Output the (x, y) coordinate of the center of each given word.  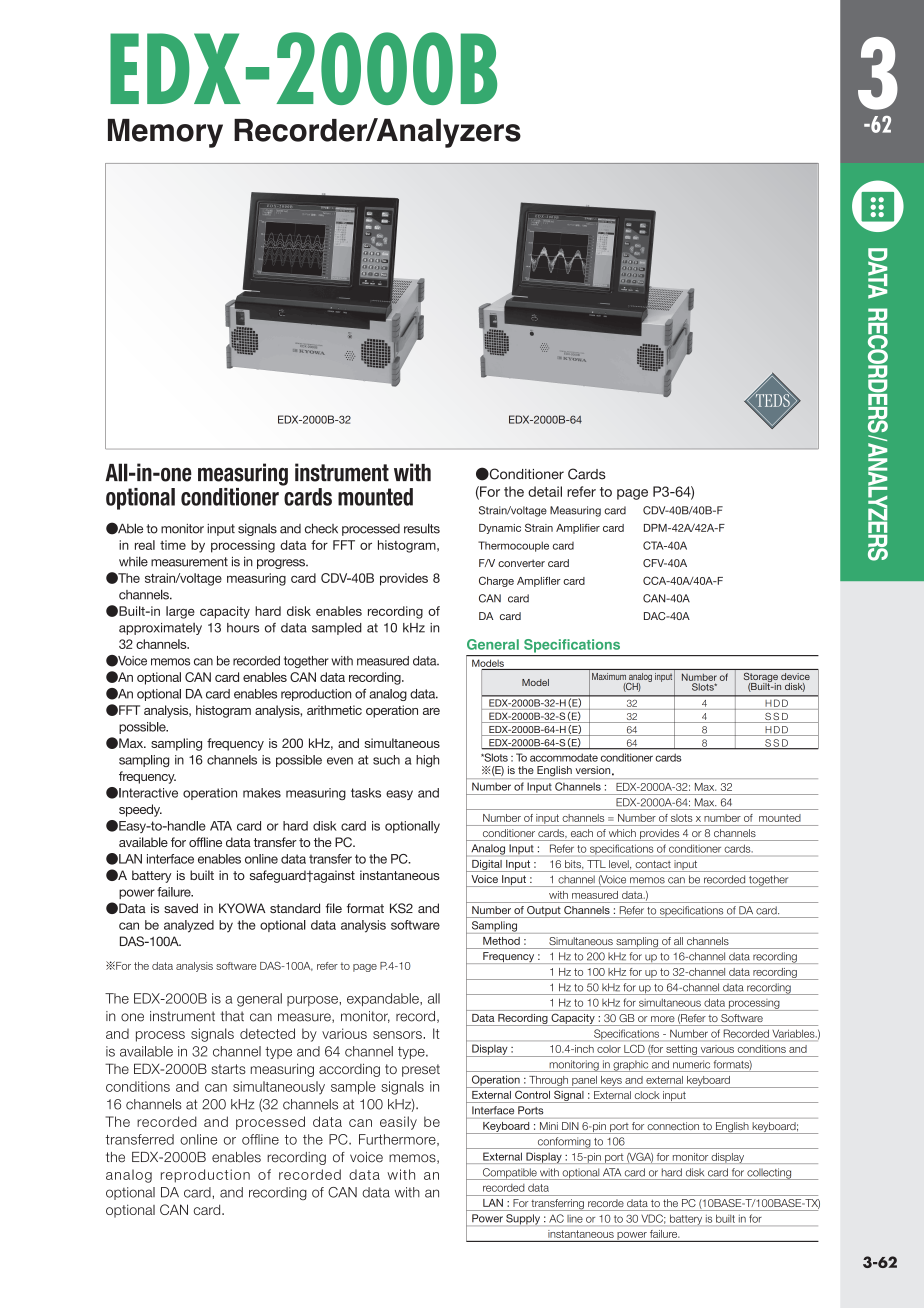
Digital (487, 866)
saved (181, 908)
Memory (165, 133)
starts (228, 1069)
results (422, 528)
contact (653, 864)
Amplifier (578, 529)
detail (545, 491)
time (173, 545)
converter (521, 563)
